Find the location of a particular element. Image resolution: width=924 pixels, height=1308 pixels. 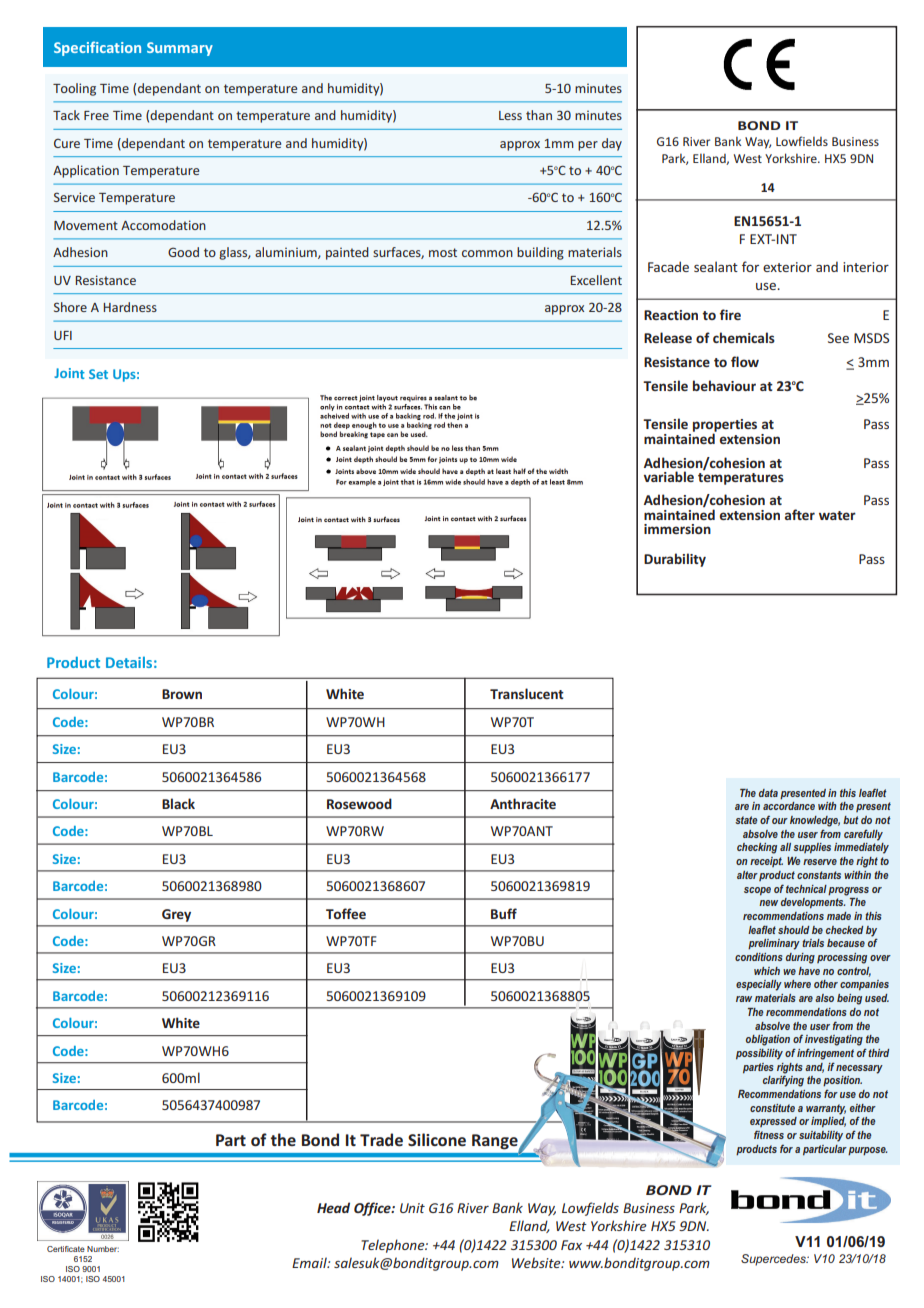

flow is located at coordinates (745, 361).
